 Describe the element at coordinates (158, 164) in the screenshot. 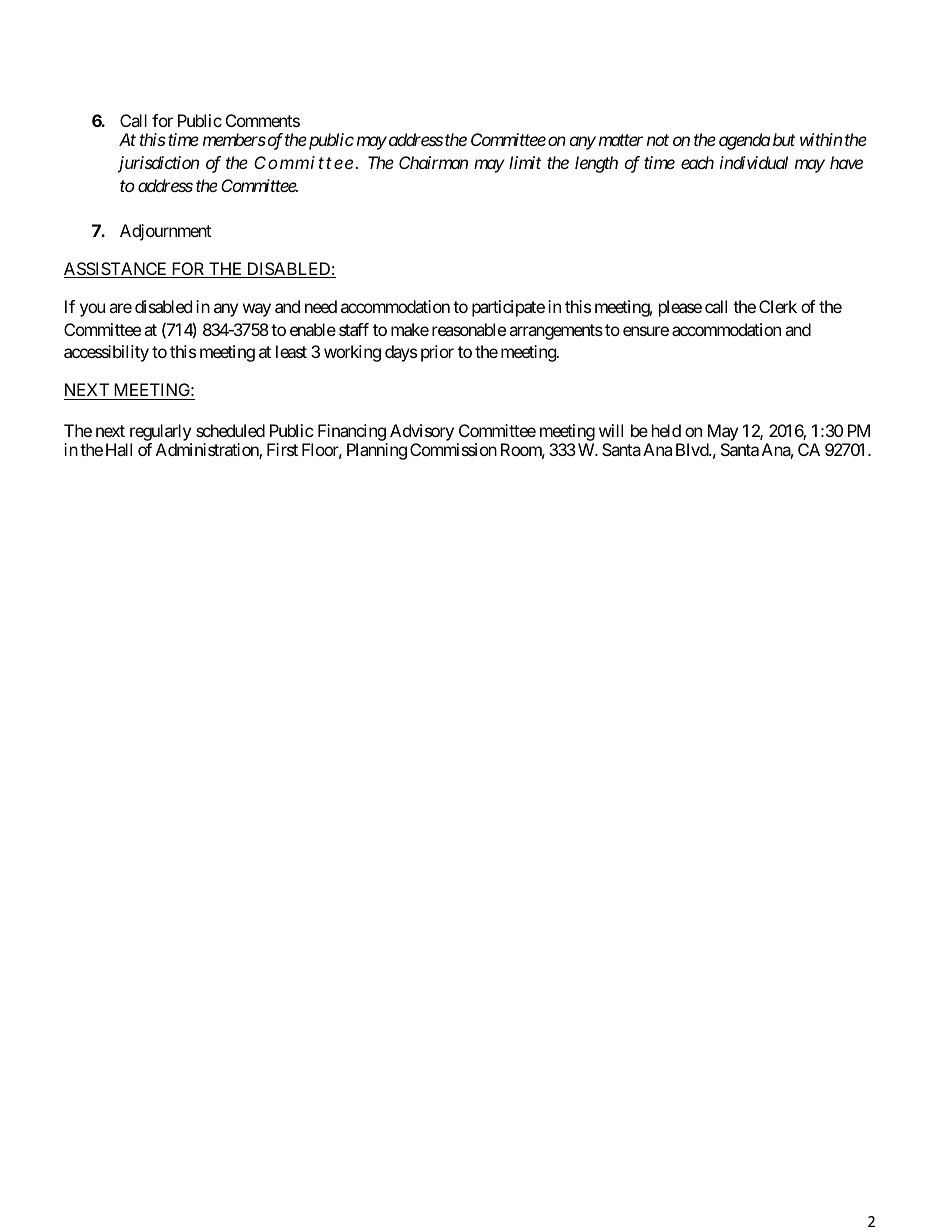

I see `jurisdiction` at that location.
